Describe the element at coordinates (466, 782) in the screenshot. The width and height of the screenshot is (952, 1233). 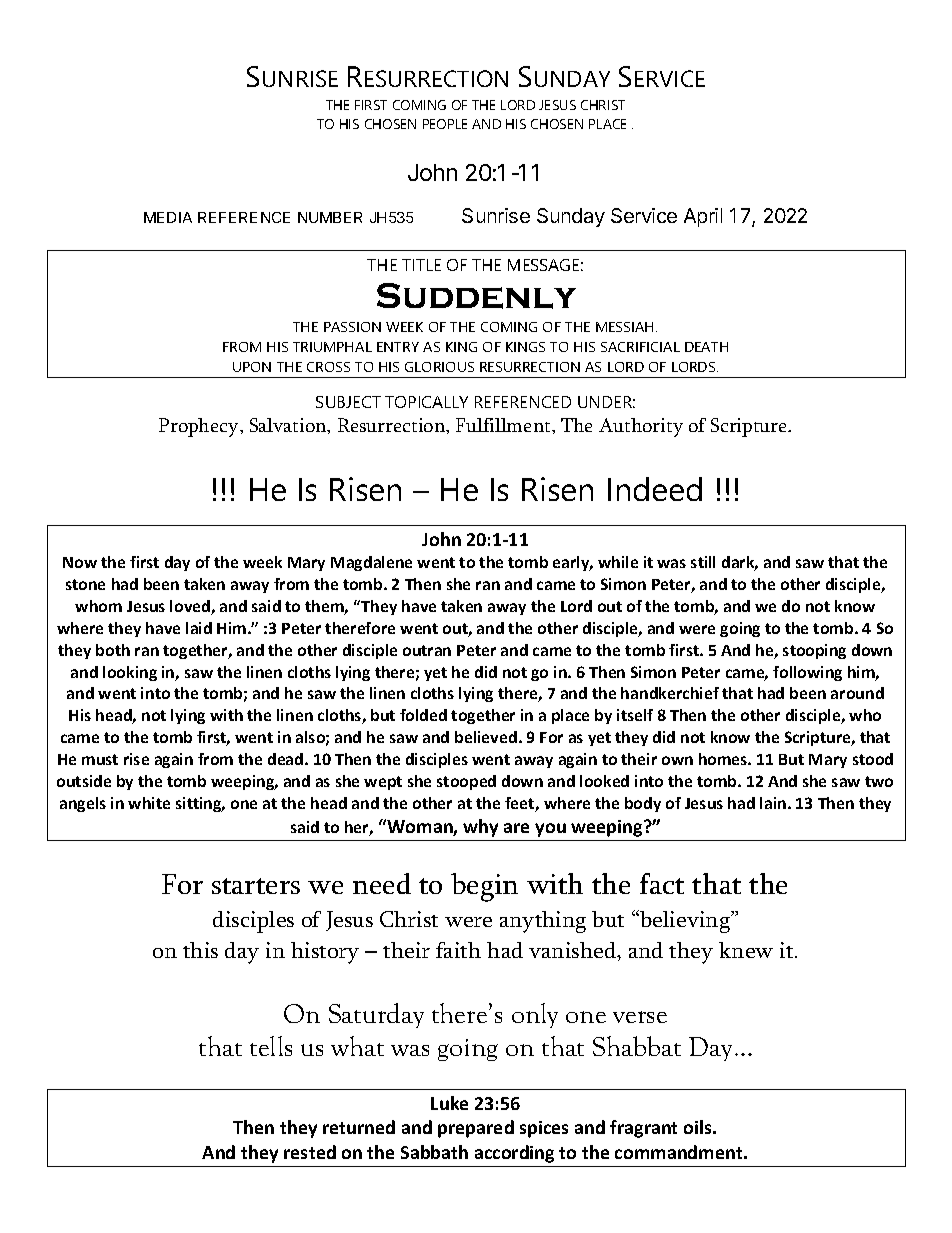
I see `stooped` at that location.
